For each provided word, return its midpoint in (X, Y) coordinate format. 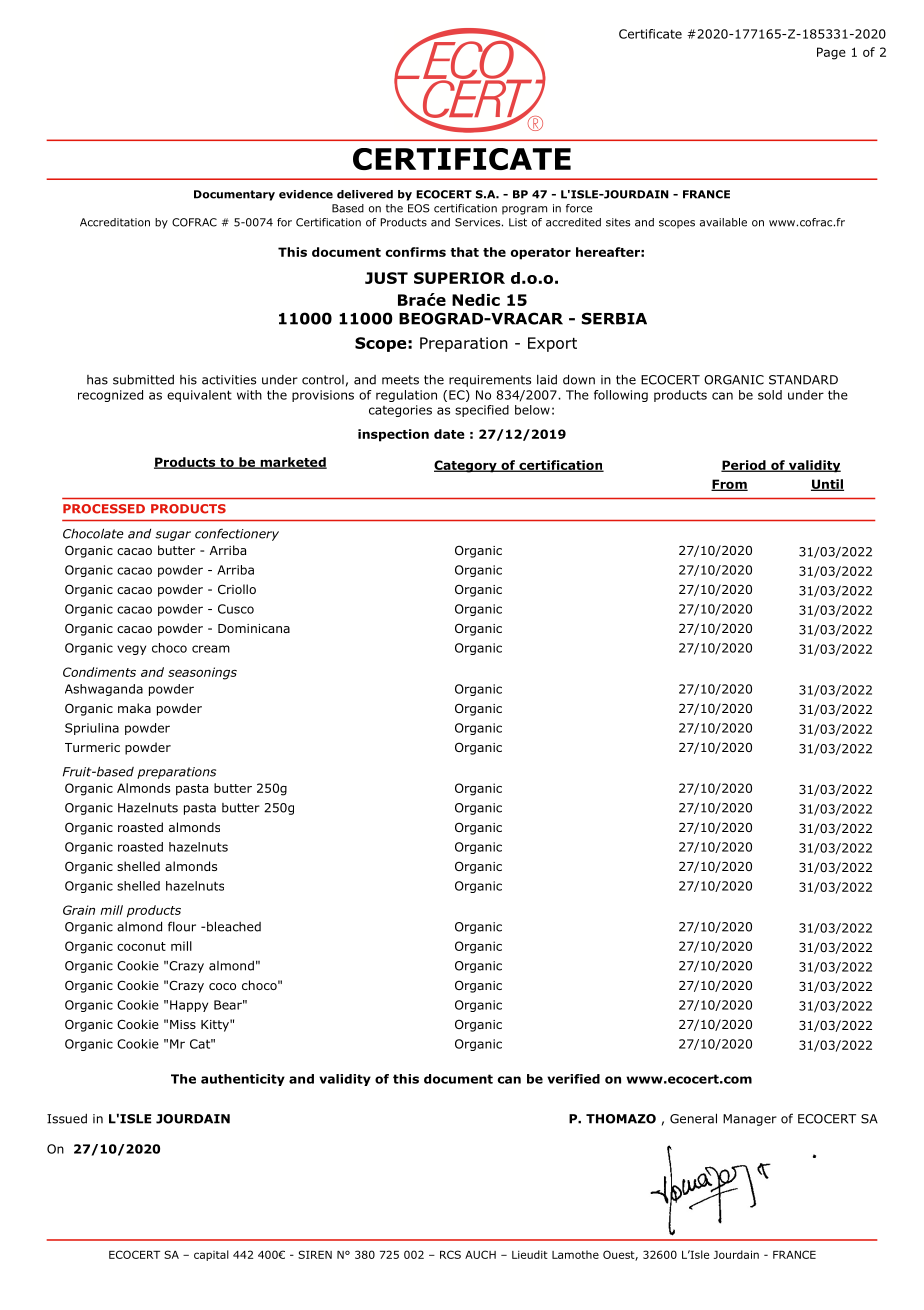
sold (770, 395)
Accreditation (115, 222)
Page (831, 53)
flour (182, 926)
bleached (234, 926)
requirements (490, 381)
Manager (750, 1120)
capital (211, 1255)
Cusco (236, 609)
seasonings (202, 673)
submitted (143, 379)
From (729, 485)
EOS (419, 208)
